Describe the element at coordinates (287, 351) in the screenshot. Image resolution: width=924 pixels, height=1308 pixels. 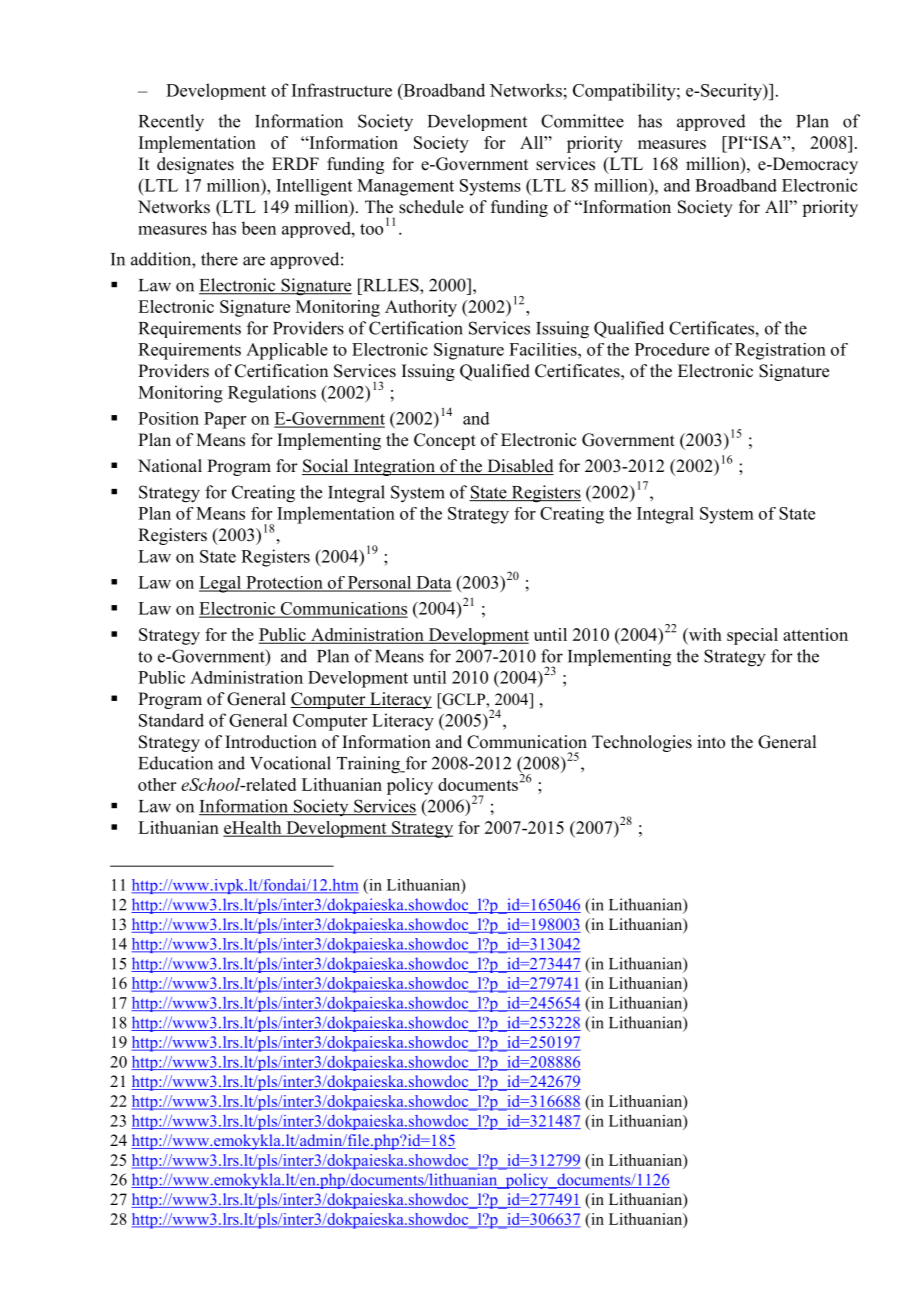
I see `Applicable` at that location.
